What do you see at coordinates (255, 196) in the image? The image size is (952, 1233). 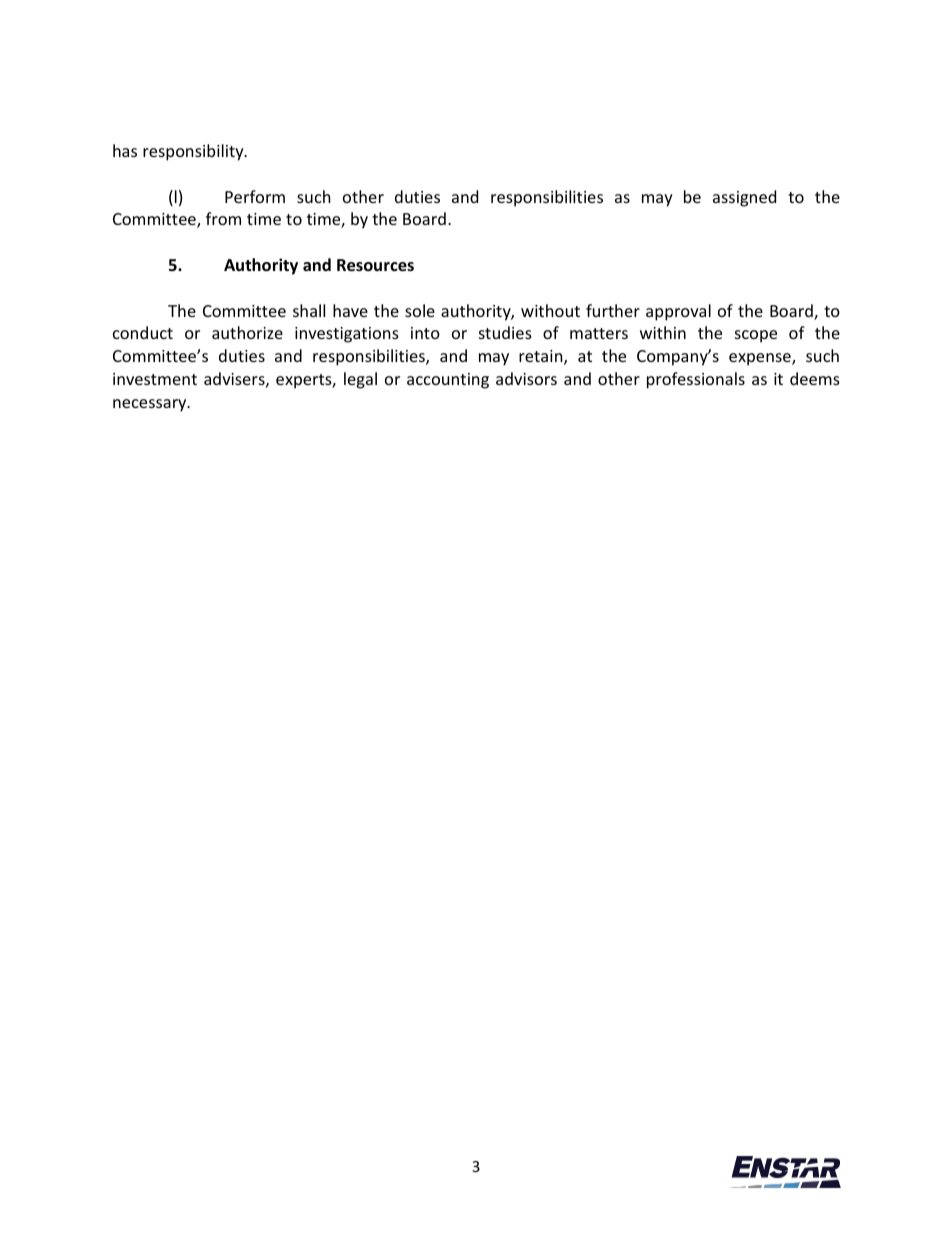 I see `Perform` at bounding box center [255, 196].
